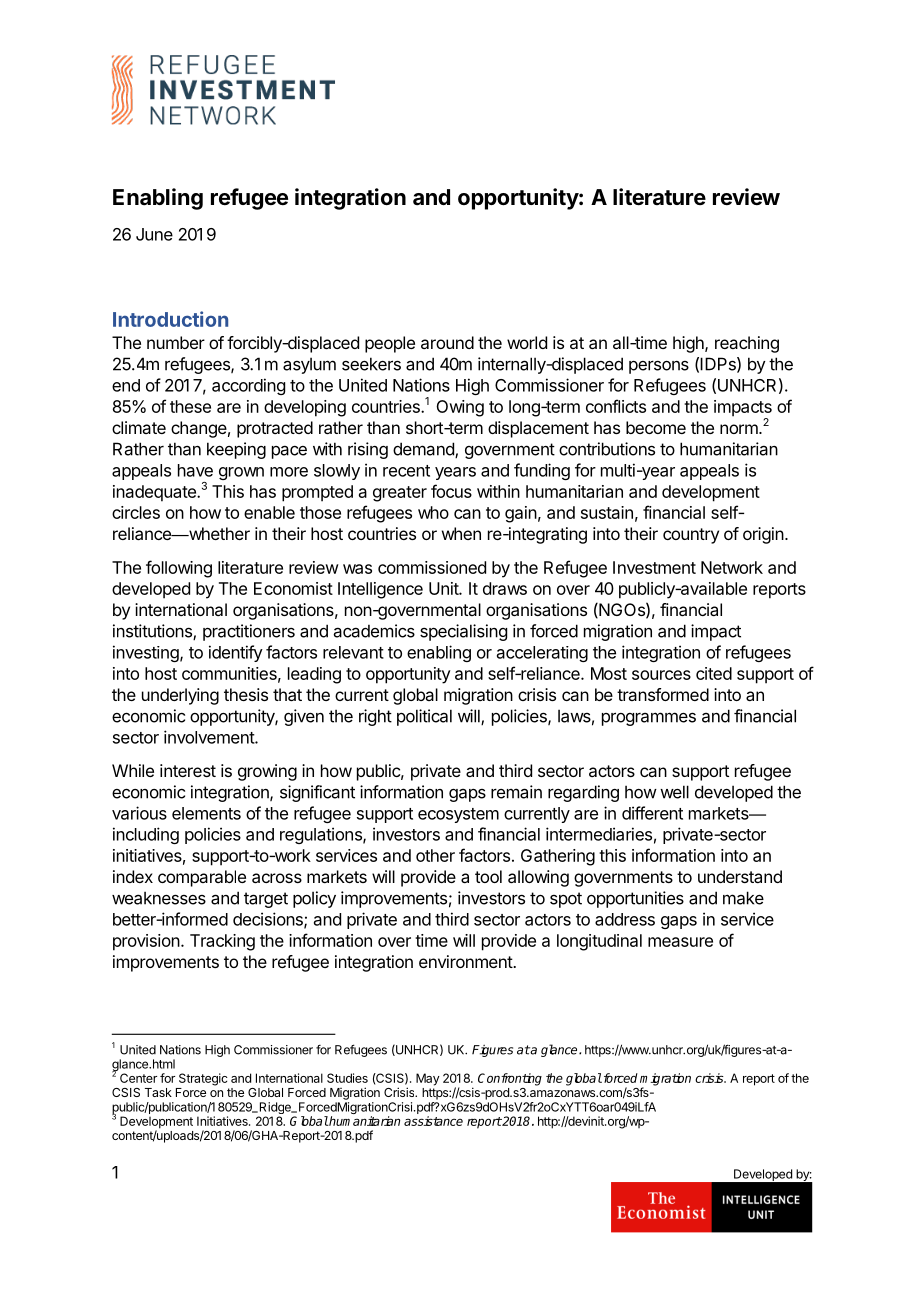 The height and width of the image is (1308, 924). What do you see at coordinates (195, 470) in the image?
I see `have` at bounding box center [195, 470].
